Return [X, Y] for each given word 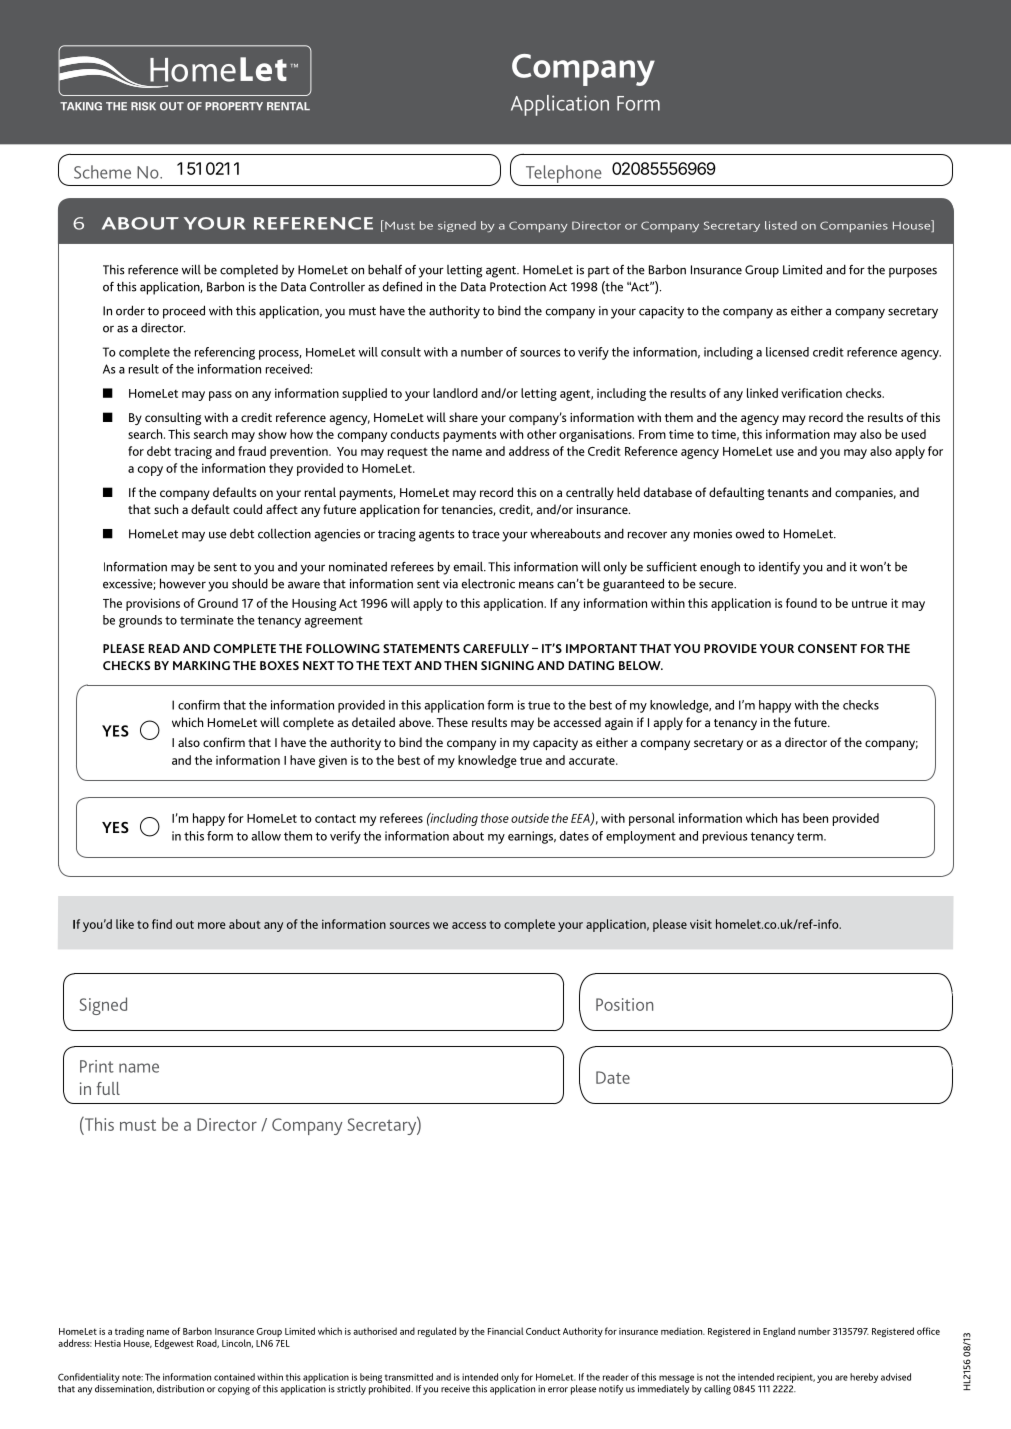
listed [781, 225]
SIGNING [507, 665]
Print [97, 1066]
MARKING [201, 665]
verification [811, 393]
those [495, 818]
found [801, 603]
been [815, 818]
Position [624, 1004]
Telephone [564, 174]
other [542, 434]
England [779, 1332]
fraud [252, 451]
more [212, 925]
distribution [180, 1389]
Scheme [102, 172]
